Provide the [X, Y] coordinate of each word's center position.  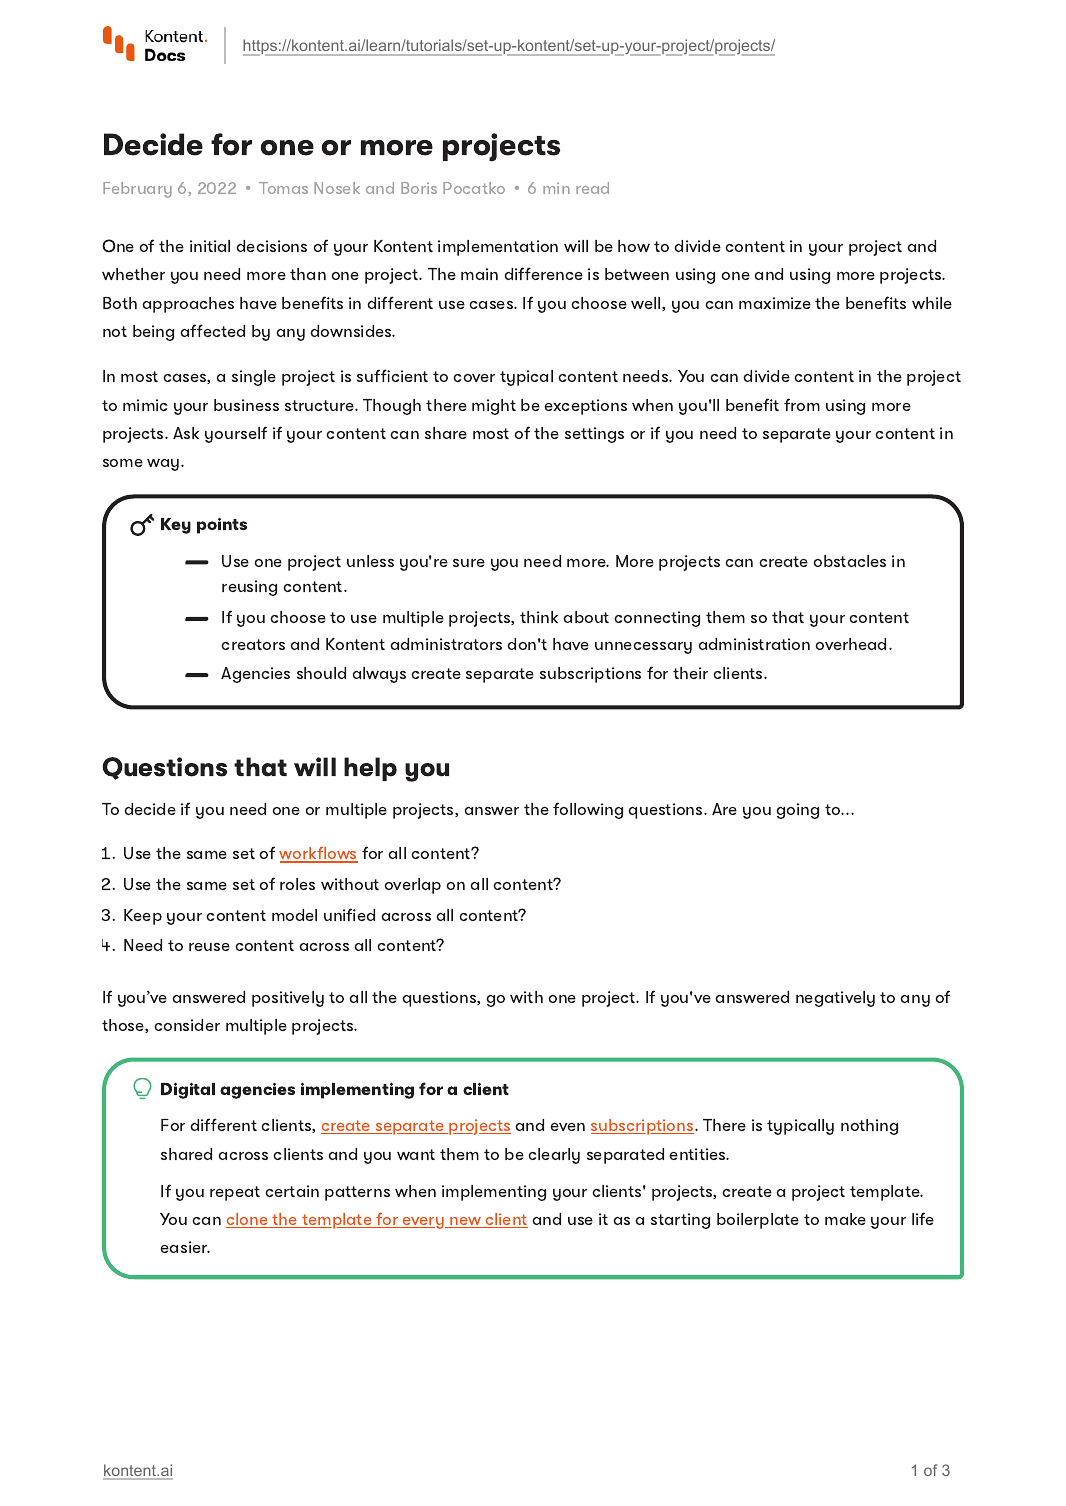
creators [253, 644]
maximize [775, 303]
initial [210, 246]
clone [248, 1220]
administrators [446, 644]
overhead [851, 644]
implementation [498, 248]
